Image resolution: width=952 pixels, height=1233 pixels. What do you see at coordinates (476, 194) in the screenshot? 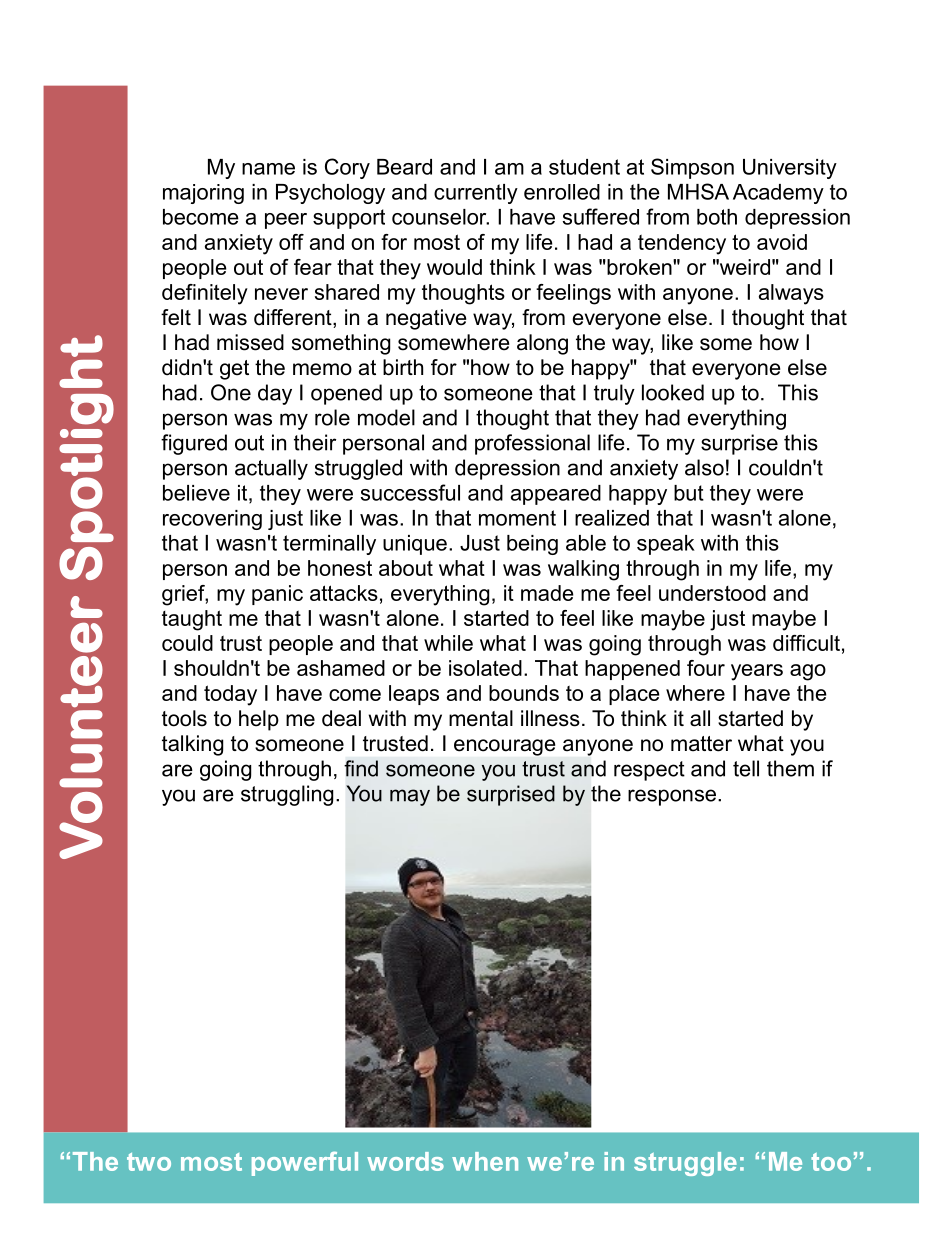
I see `currently` at bounding box center [476, 194].
